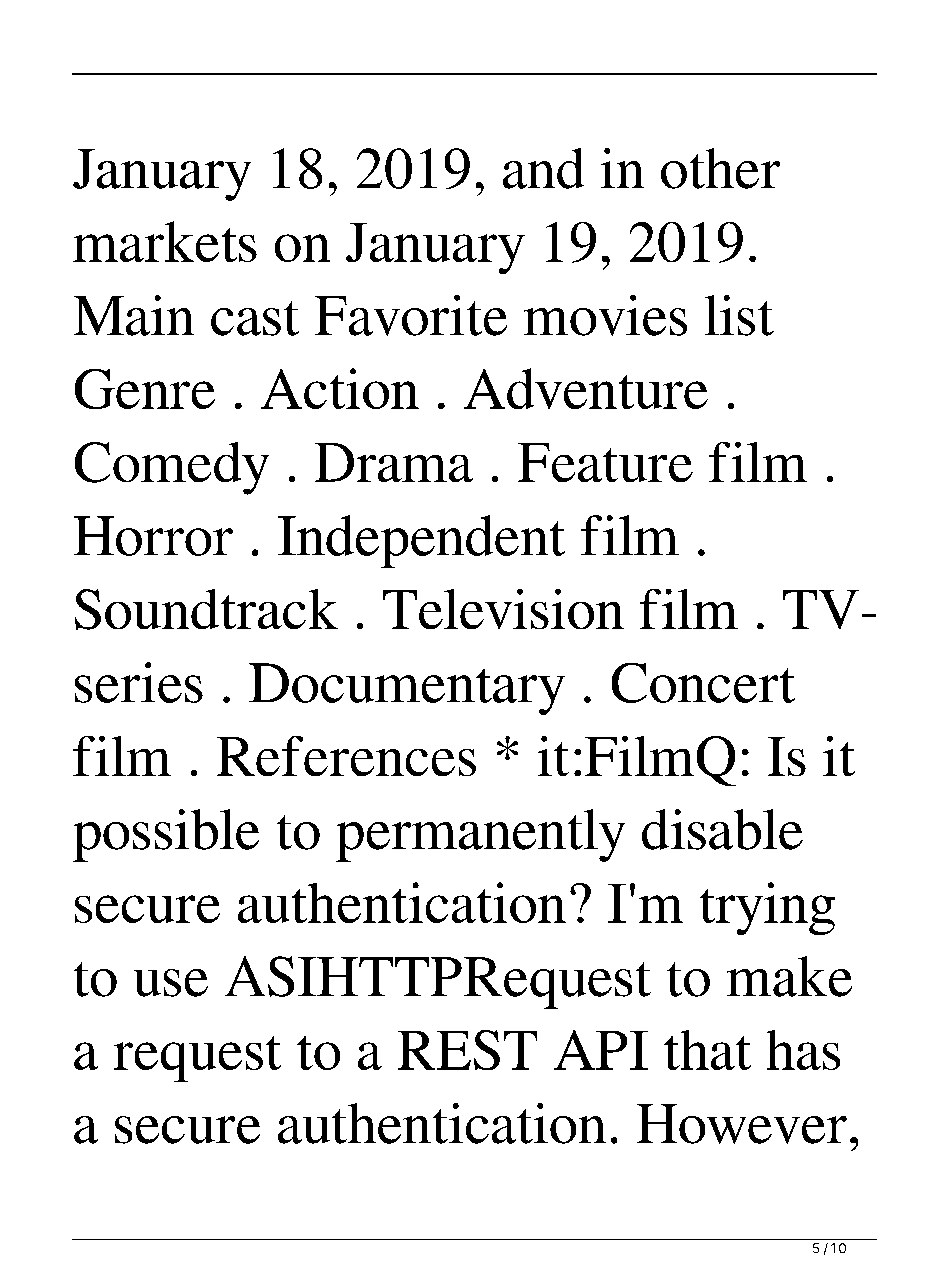 Image resolution: width=949 pixels, height=1288 pixels. What do you see at coordinates (703, 683) in the screenshot?
I see `Concert` at bounding box center [703, 683].
